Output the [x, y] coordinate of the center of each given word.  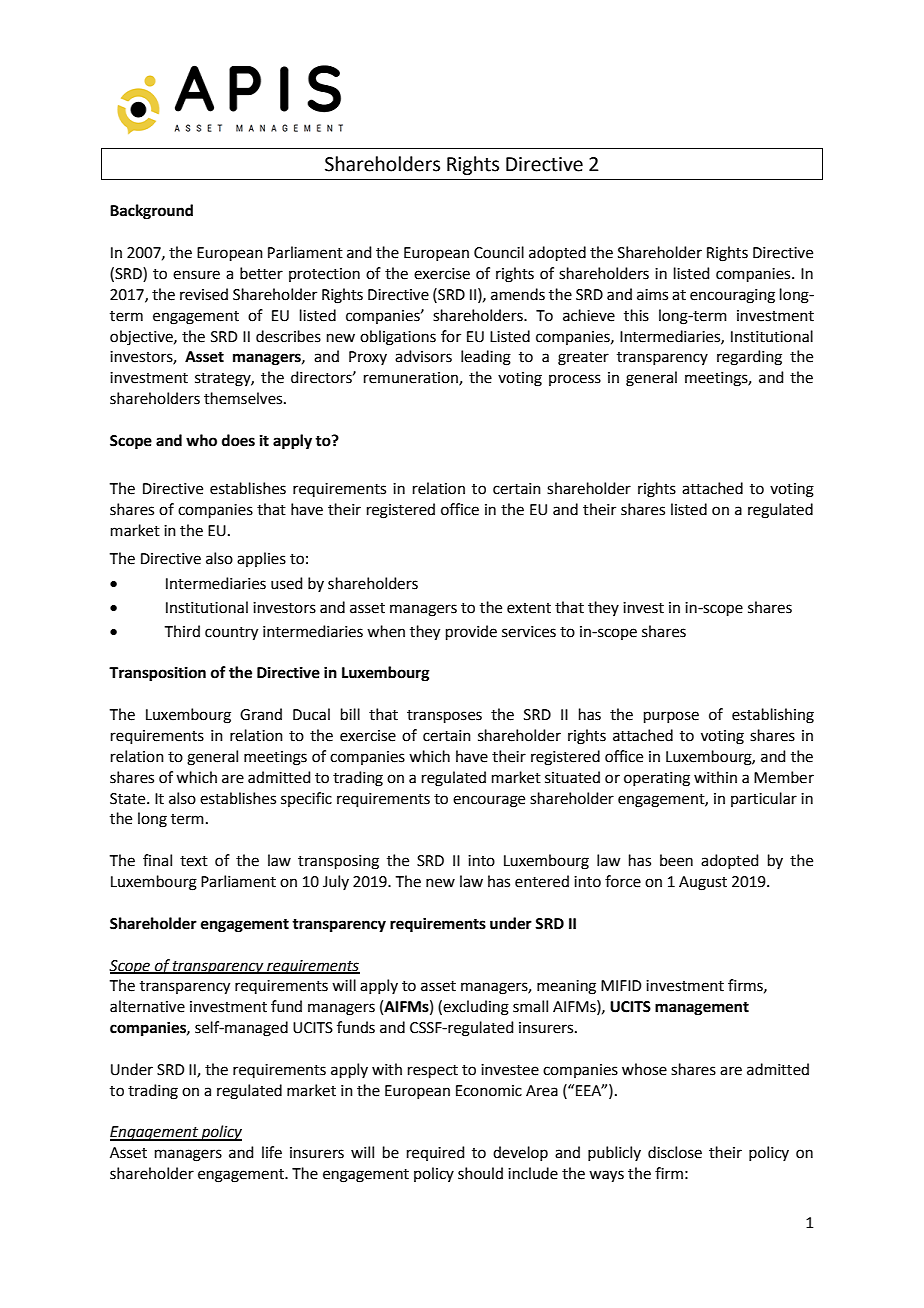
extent [529, 608]
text [194, 861]
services [529, 632]
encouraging [732, 296]
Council [499, 252]
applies [261, 559]
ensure [196, 275]
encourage [489, 801]
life [272, 1152]
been [676, 860]
